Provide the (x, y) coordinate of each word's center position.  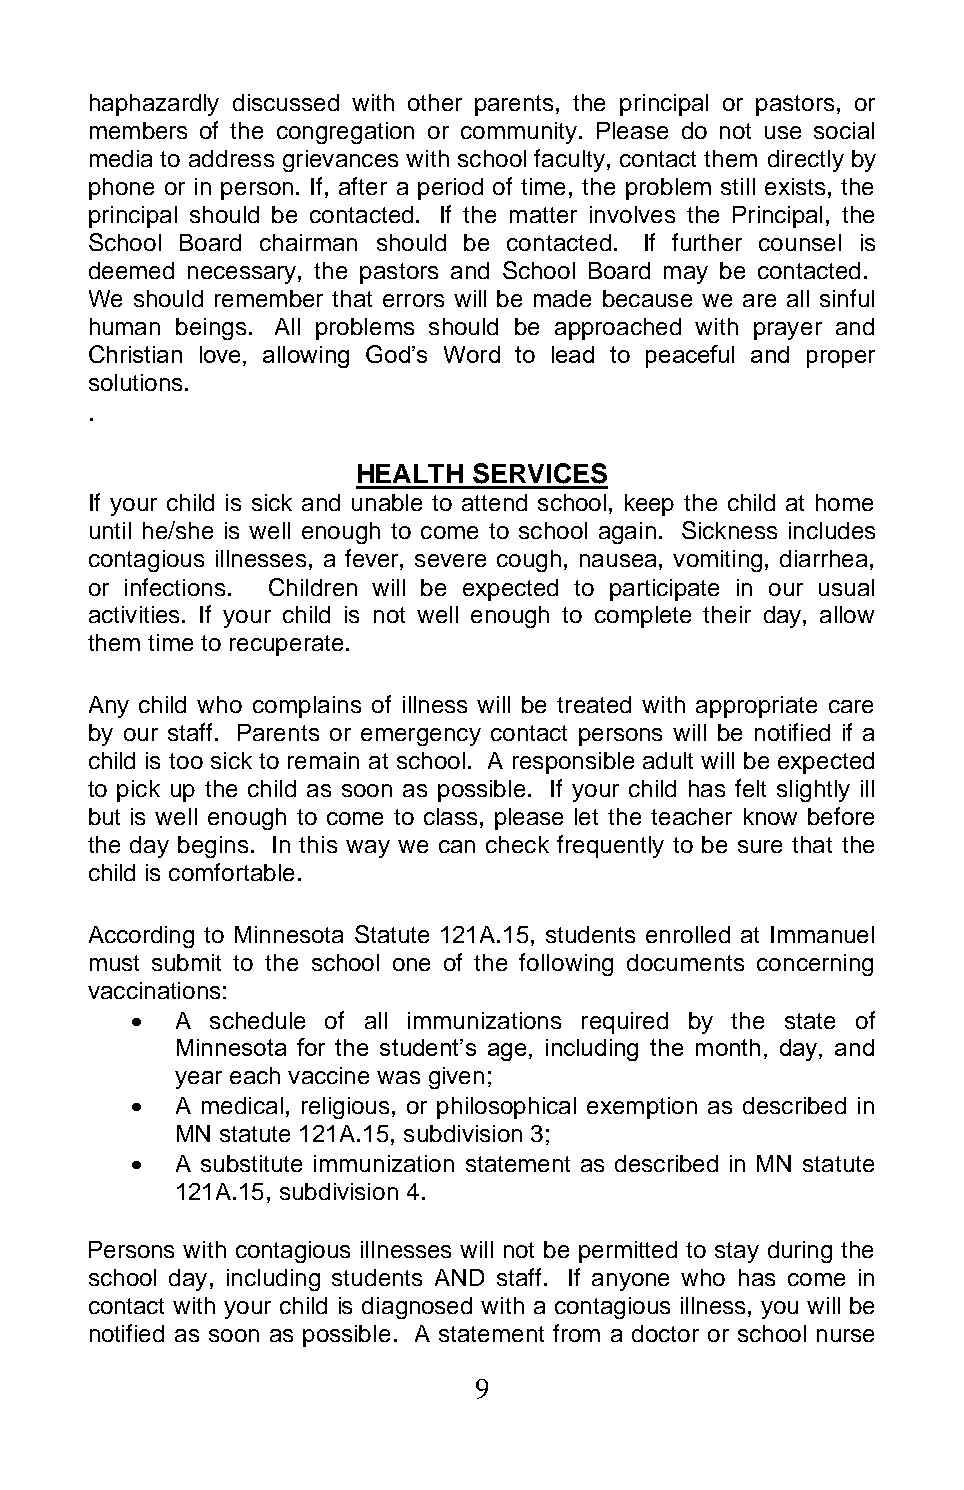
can (457, 846)
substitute (251, 1163)
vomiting (717, 561)
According (141, 937)
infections (175, 587)
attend (494, 502)
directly (806, 161)
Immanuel (822, 934)
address (231, 158)
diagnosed (417, 1308)
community (519, 133)
